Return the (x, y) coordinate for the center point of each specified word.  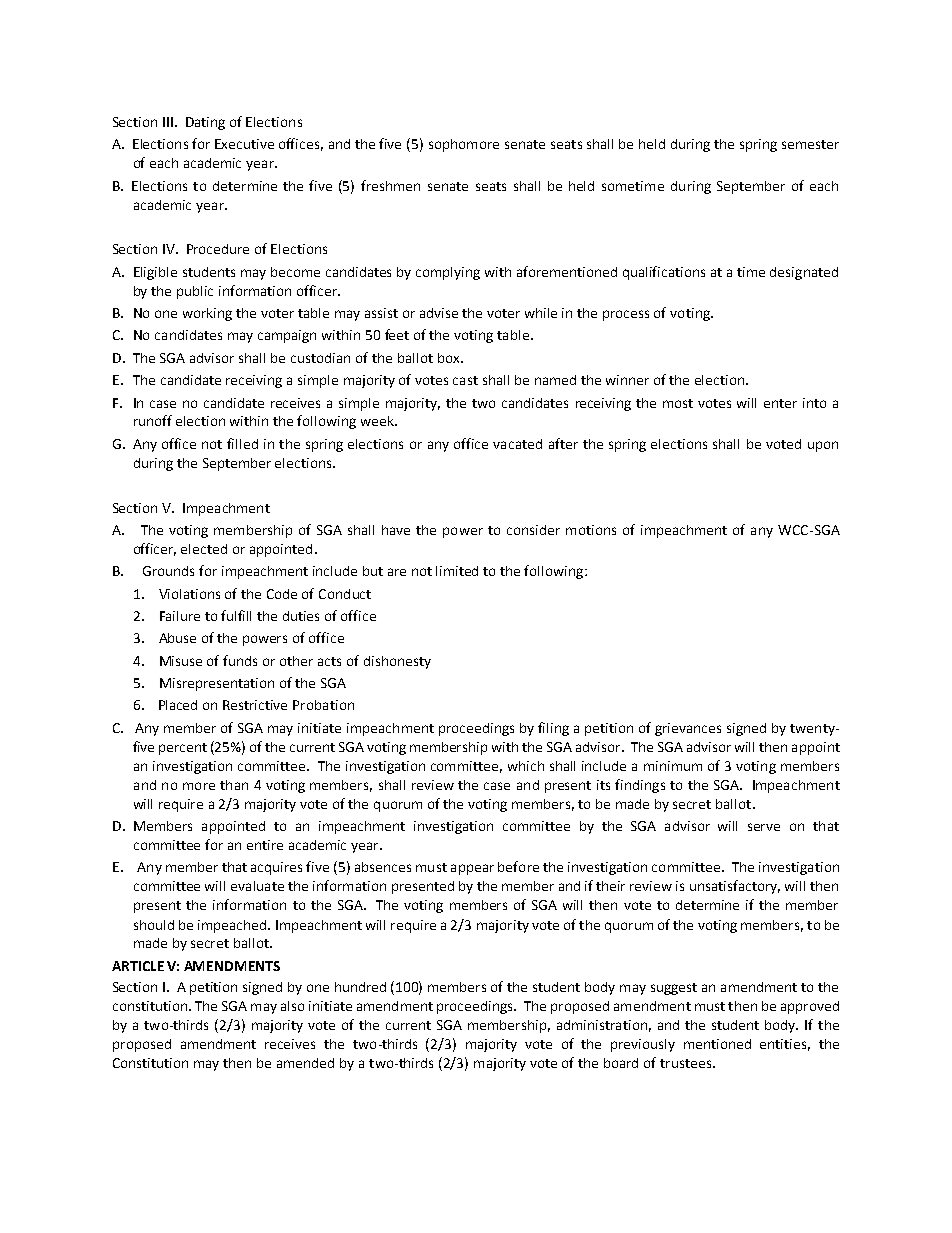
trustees (687, 1063)
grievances (688, 729)
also (292, 1006)
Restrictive (255, 705)
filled (242, 443)
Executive (244, 144)
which (526, 766)
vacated (517, 444)
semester (810, 144)
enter (780, 403)
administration (602, 1025)
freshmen (390, 185)
